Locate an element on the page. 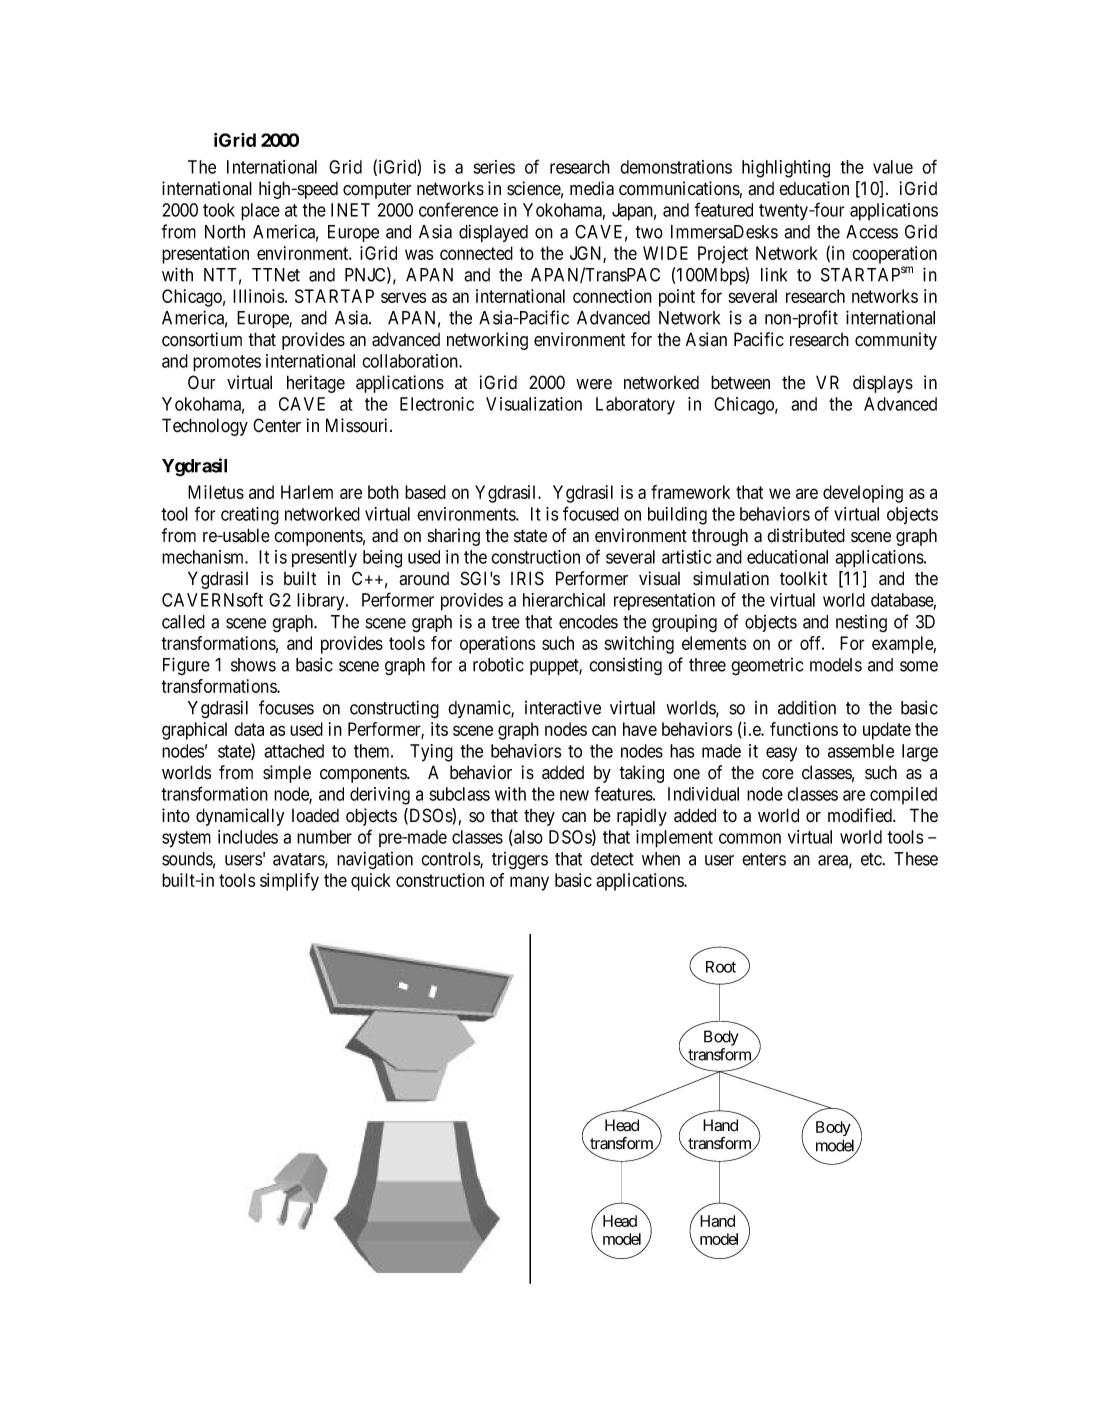 The height and width of the image is (1422, 1099). many is located at coordinates (529, 883).
